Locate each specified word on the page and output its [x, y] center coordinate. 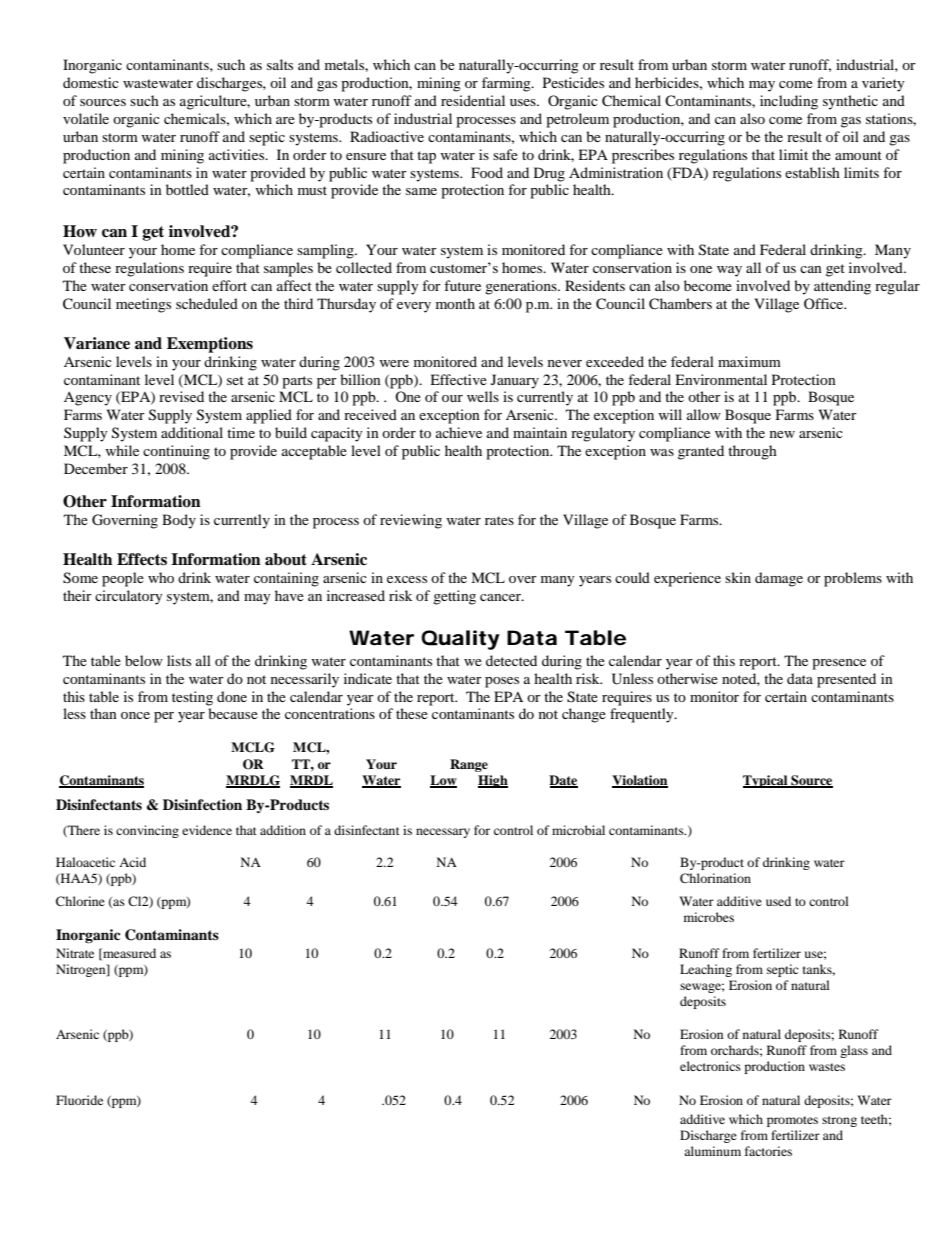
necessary [443, 833]
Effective [458, 379]
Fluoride [79, 1100]
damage [779, 579]
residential [473, 100]
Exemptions [210, 345]
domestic [91, 82]
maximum [749, 361]
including [789, 102]
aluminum [712, 1151]
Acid [132, 862]
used [778, 901]
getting [454, 597]
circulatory [129, 597]
